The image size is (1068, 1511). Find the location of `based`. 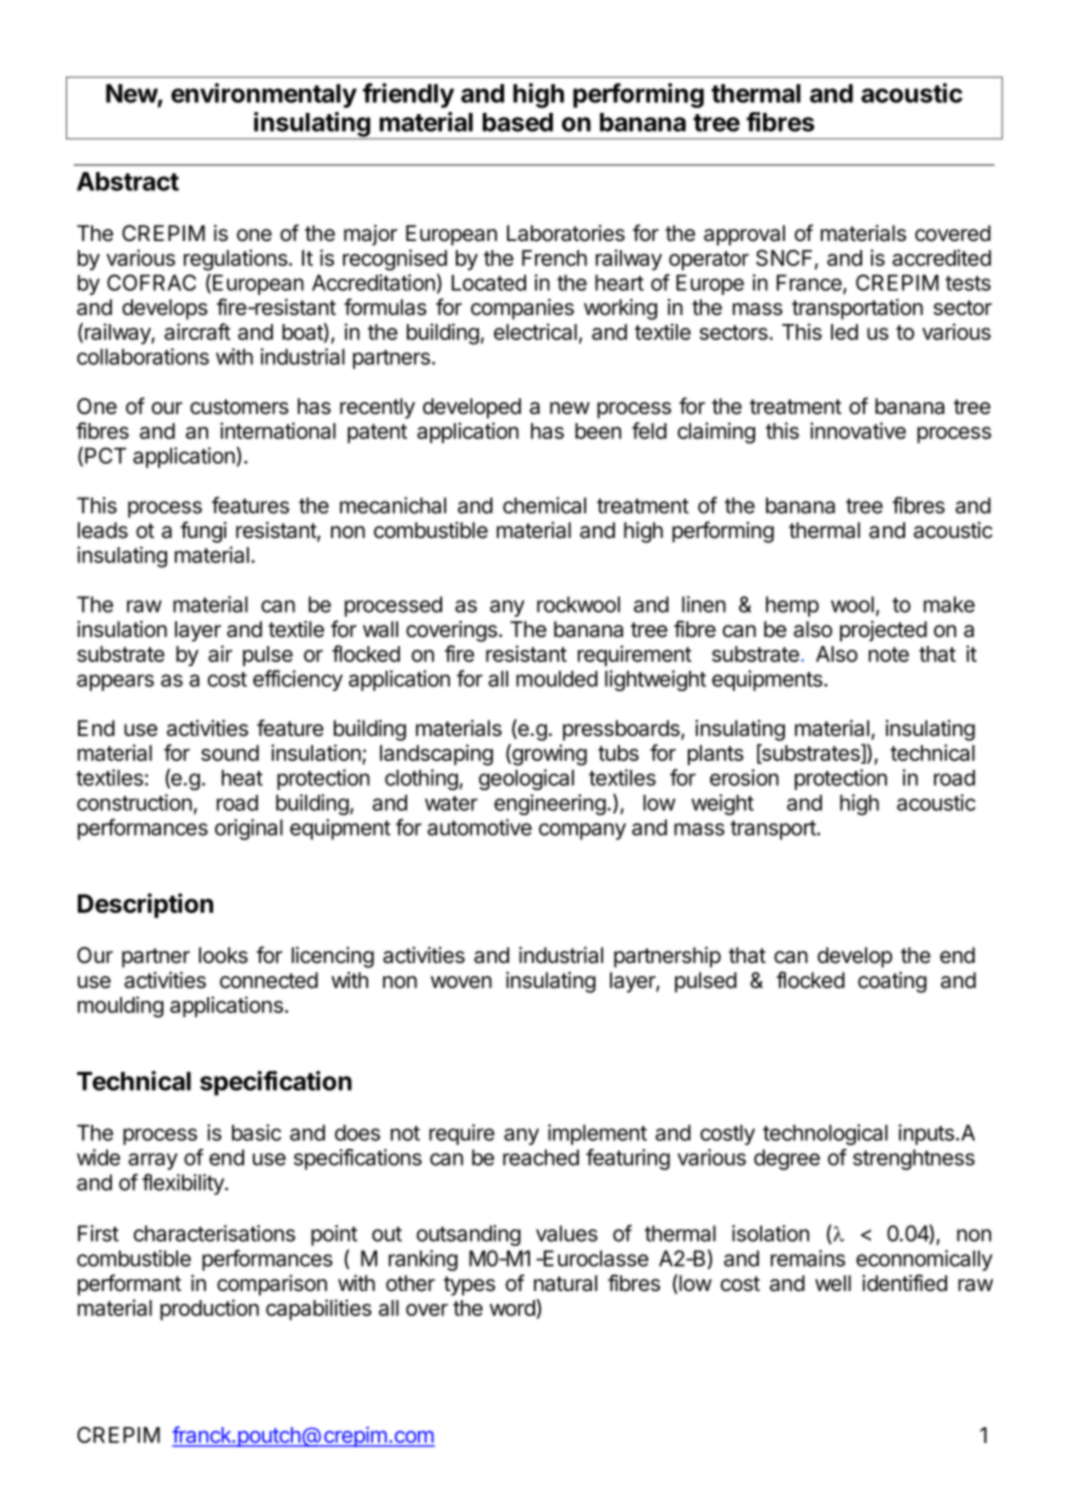

based is located at coordinates (518, 122).
